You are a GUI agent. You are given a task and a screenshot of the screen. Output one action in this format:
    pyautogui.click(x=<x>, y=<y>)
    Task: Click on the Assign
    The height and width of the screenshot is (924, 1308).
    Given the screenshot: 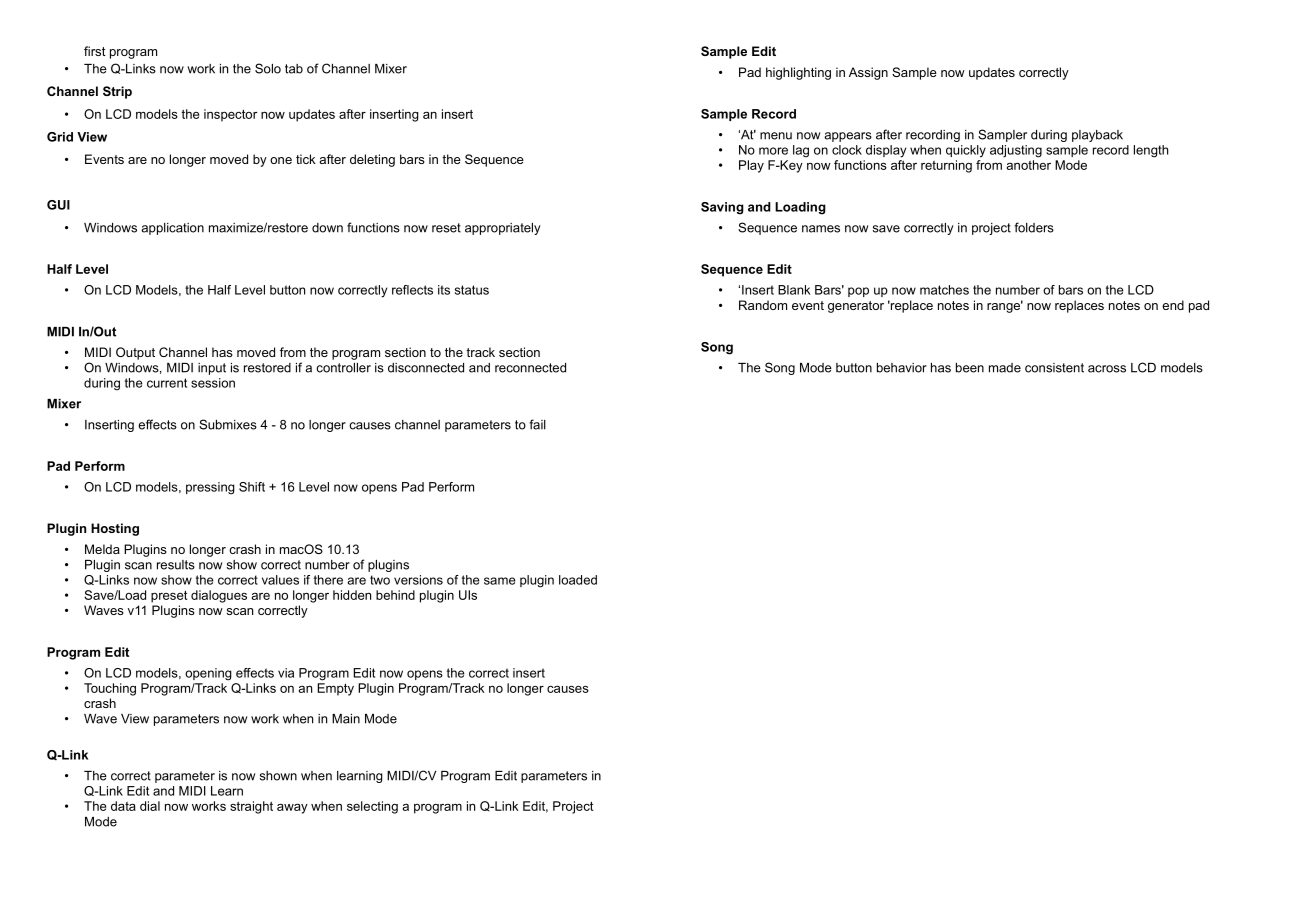 What is the action you would take?
    pyautogui.click(x=868, y=73)
